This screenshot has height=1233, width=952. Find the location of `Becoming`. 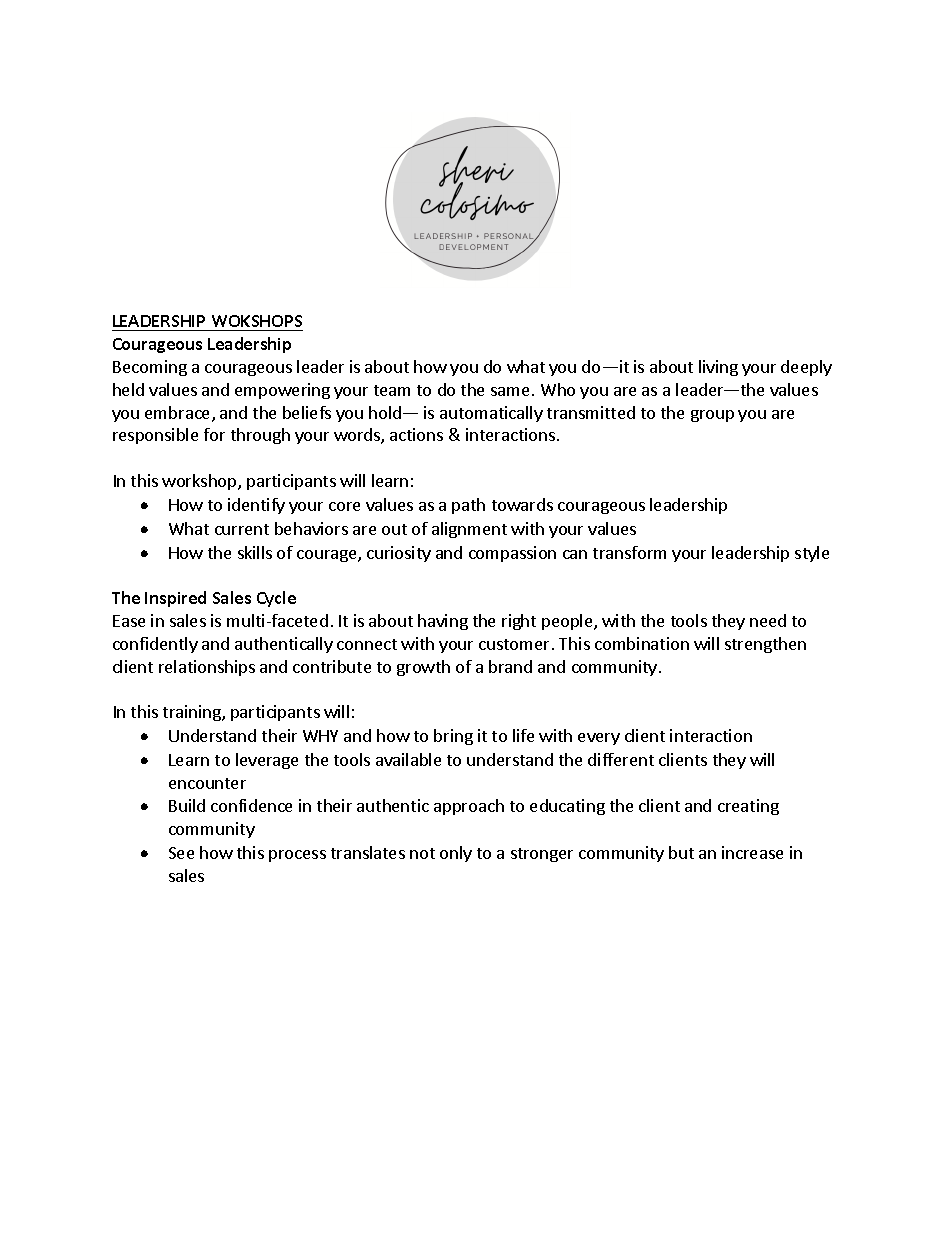

Becoming is located at coordinates (150, 368).
